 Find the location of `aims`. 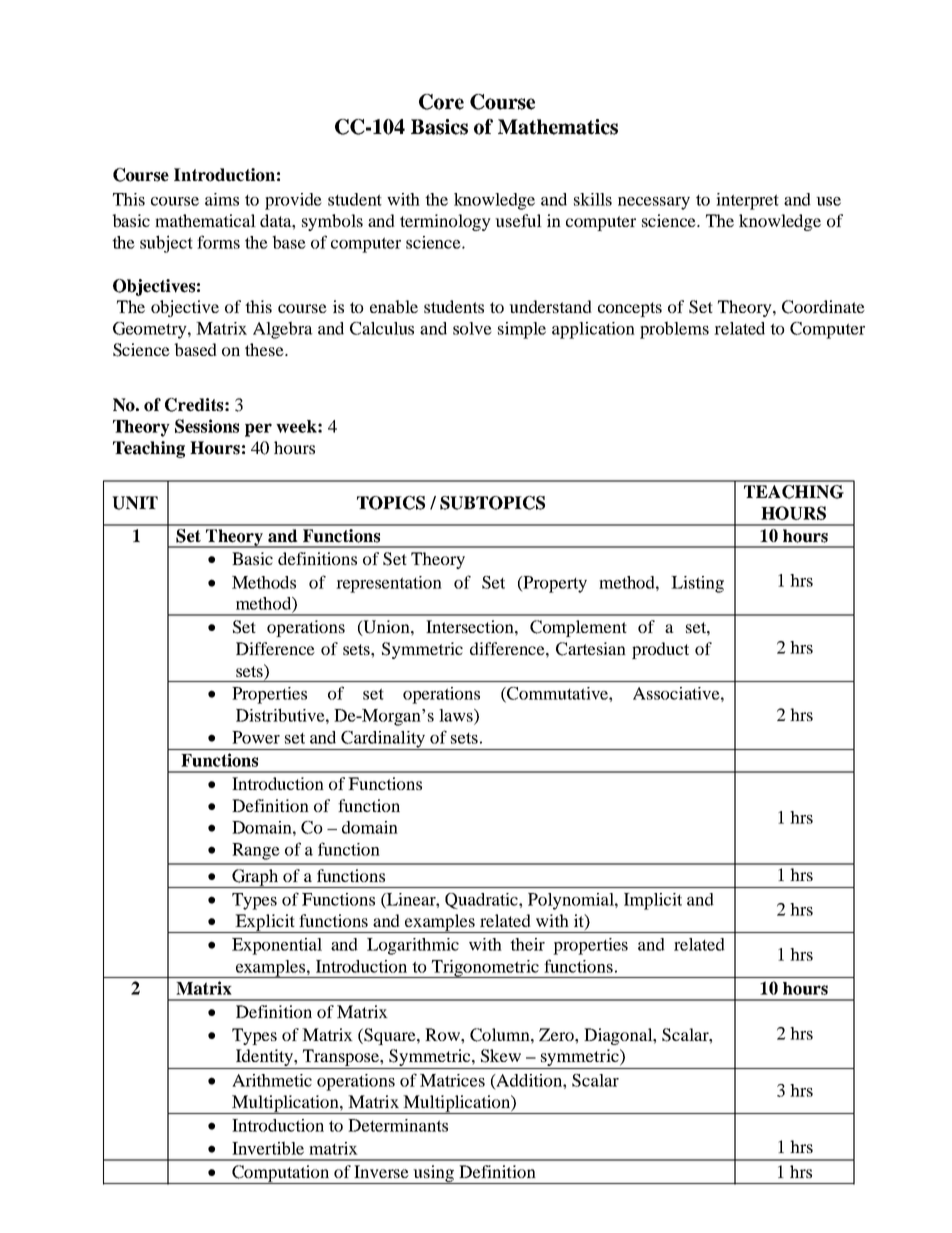

aims is located at coordinates (222, 199).
